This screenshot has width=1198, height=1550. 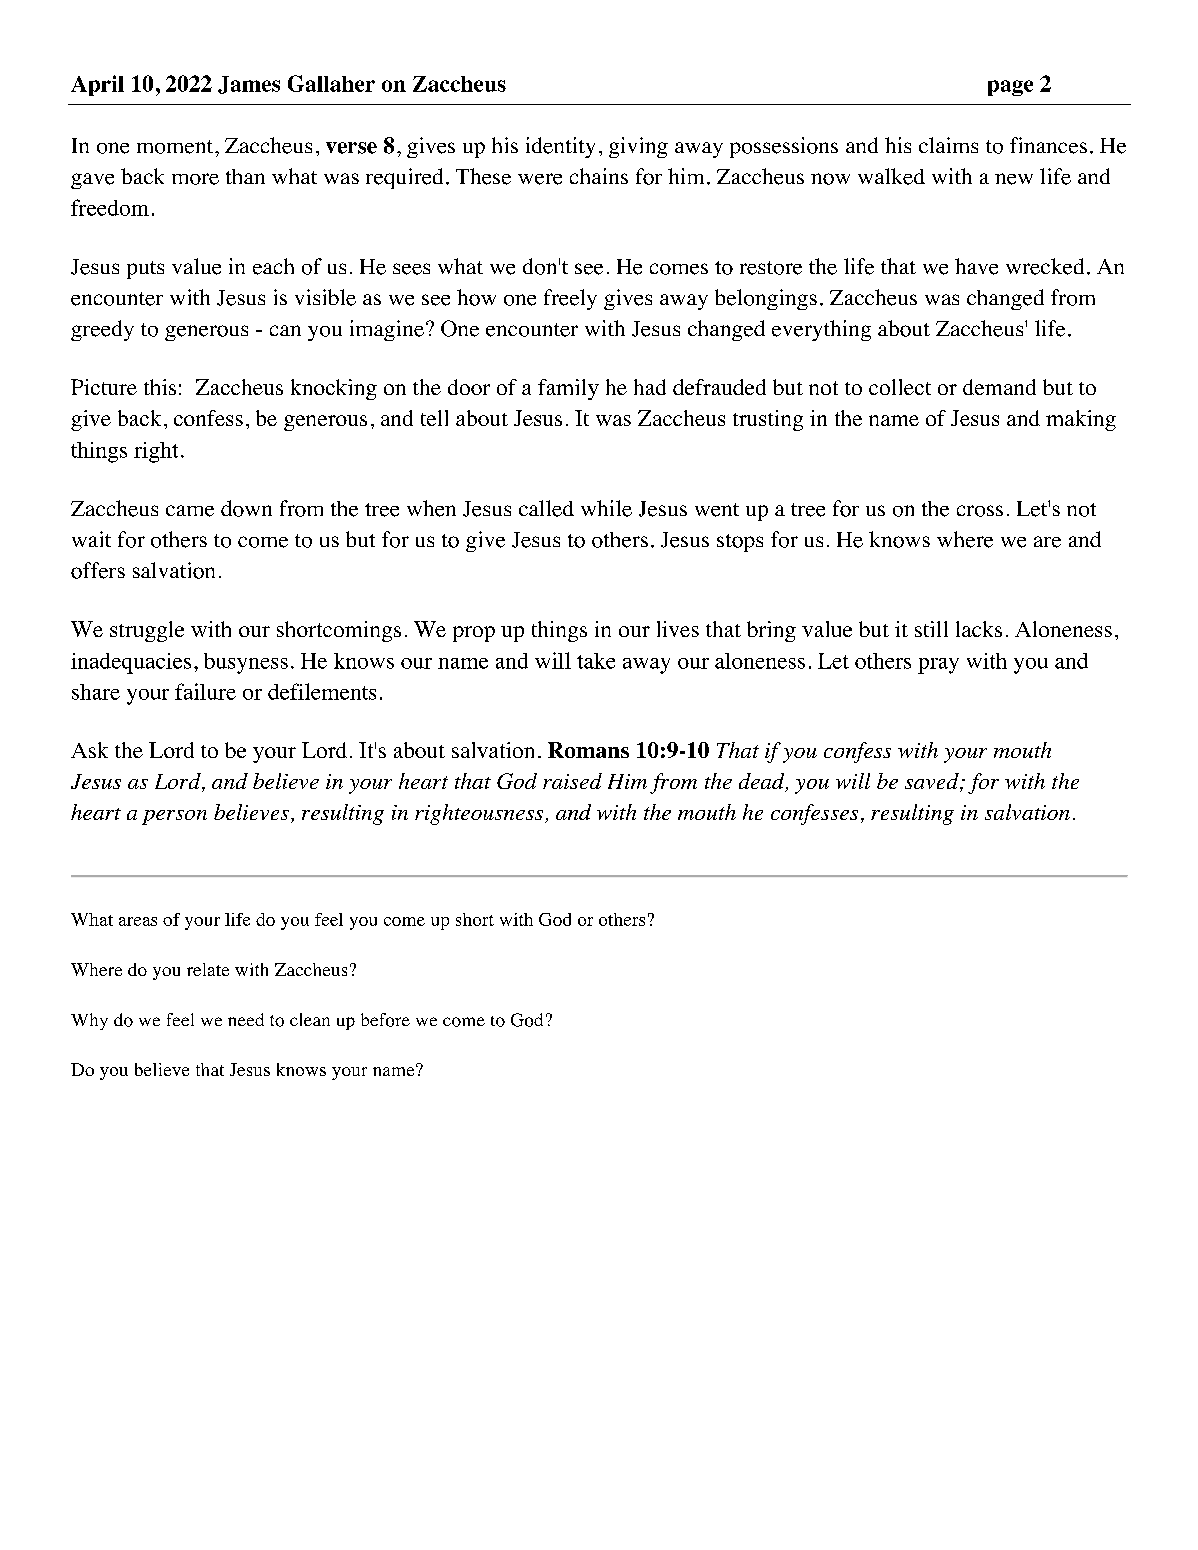 I want to click on raised, so click(x=572, y=781).
